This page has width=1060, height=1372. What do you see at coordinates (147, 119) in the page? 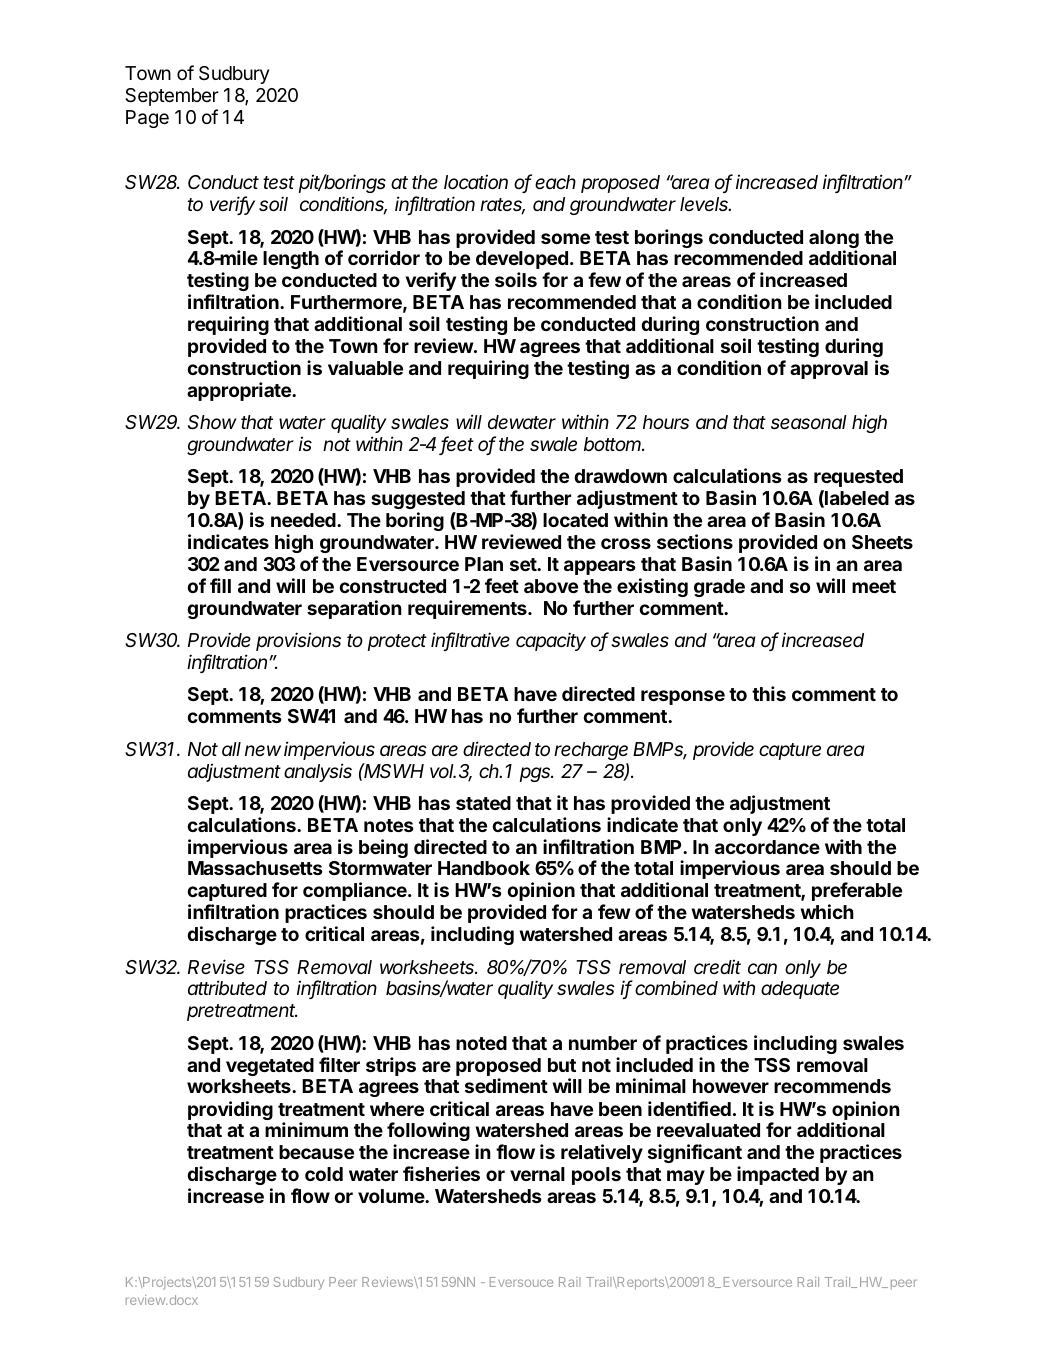
I see `Page` at bounding box center [147, 119].
